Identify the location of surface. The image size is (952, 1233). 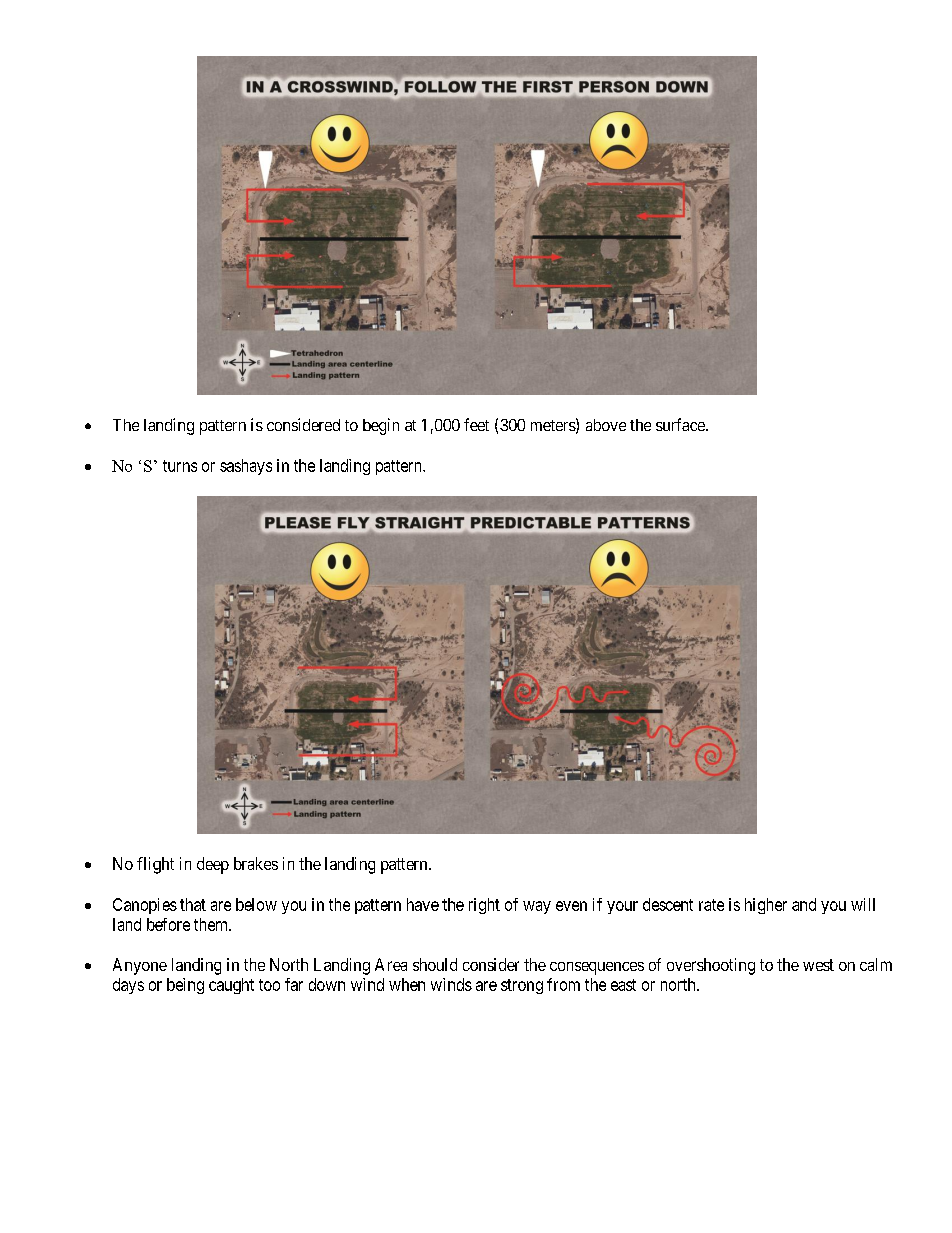
(681, 424).
